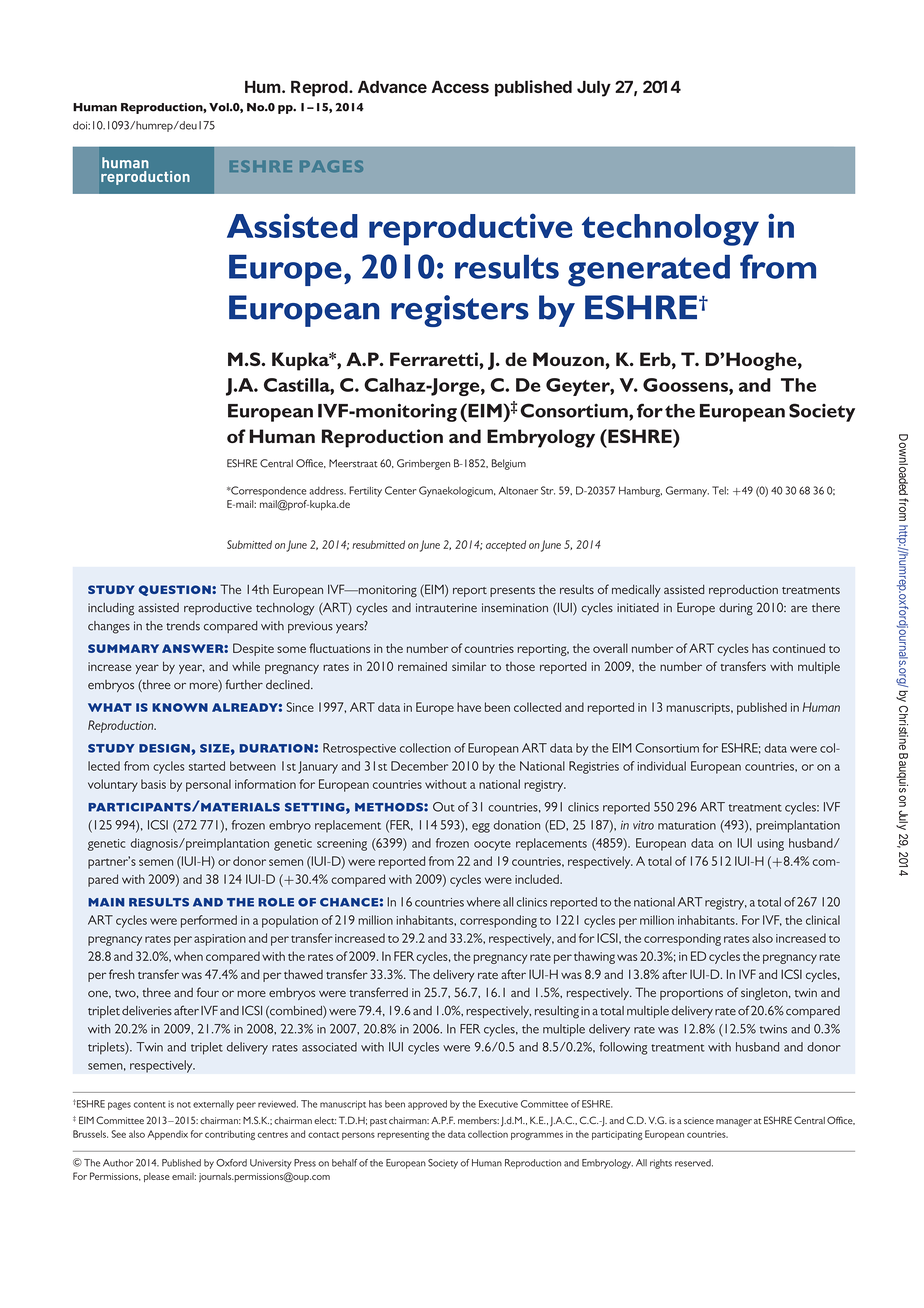  What do you see at coordinates (392, 87) in the screenshot?
I see `Advance` at bounding box center [392, 87].
